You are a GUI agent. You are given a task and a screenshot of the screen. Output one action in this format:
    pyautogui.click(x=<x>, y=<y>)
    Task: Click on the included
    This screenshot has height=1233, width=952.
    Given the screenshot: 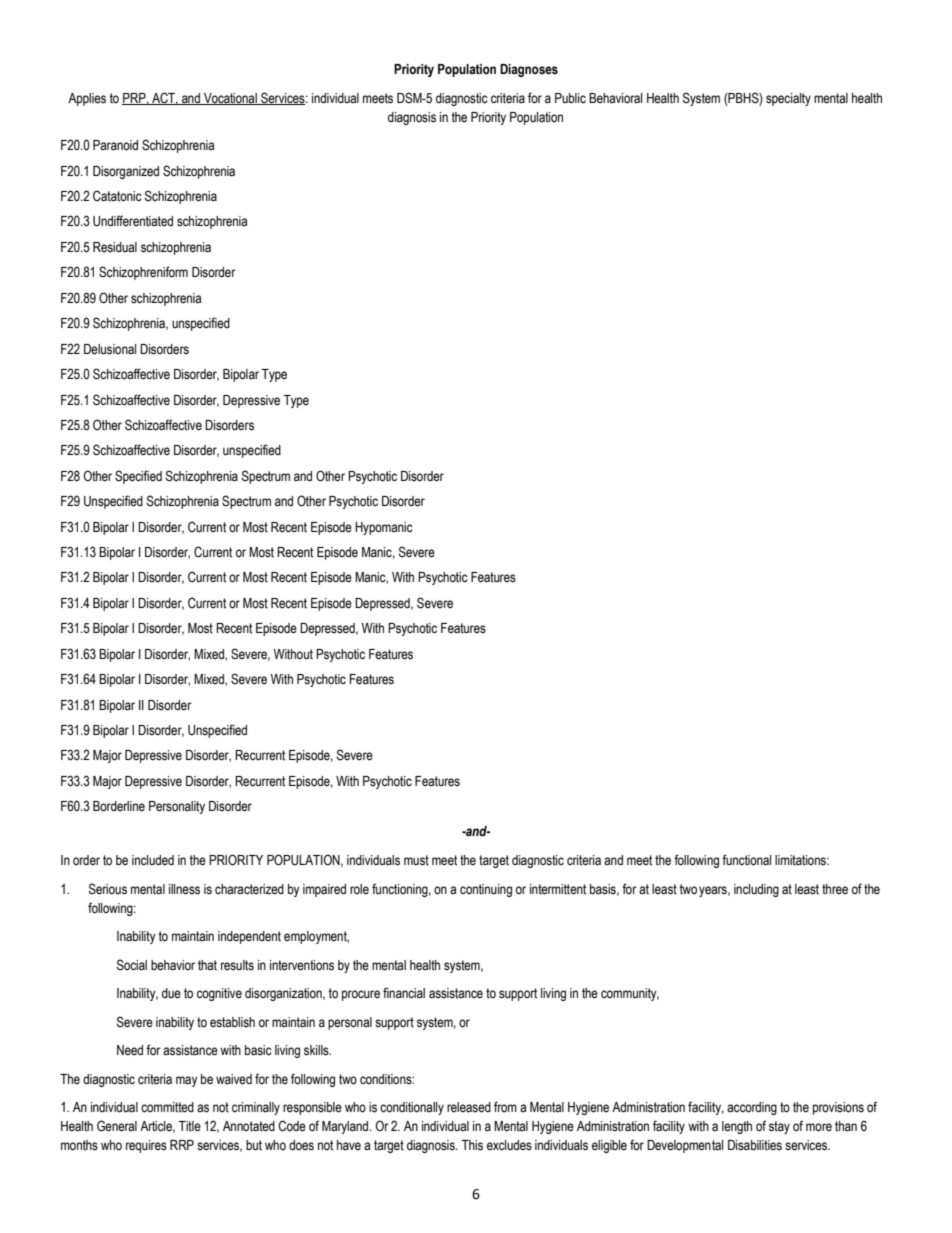 What is the action you would take?
    pyautogui.click(x=153, y=860)
